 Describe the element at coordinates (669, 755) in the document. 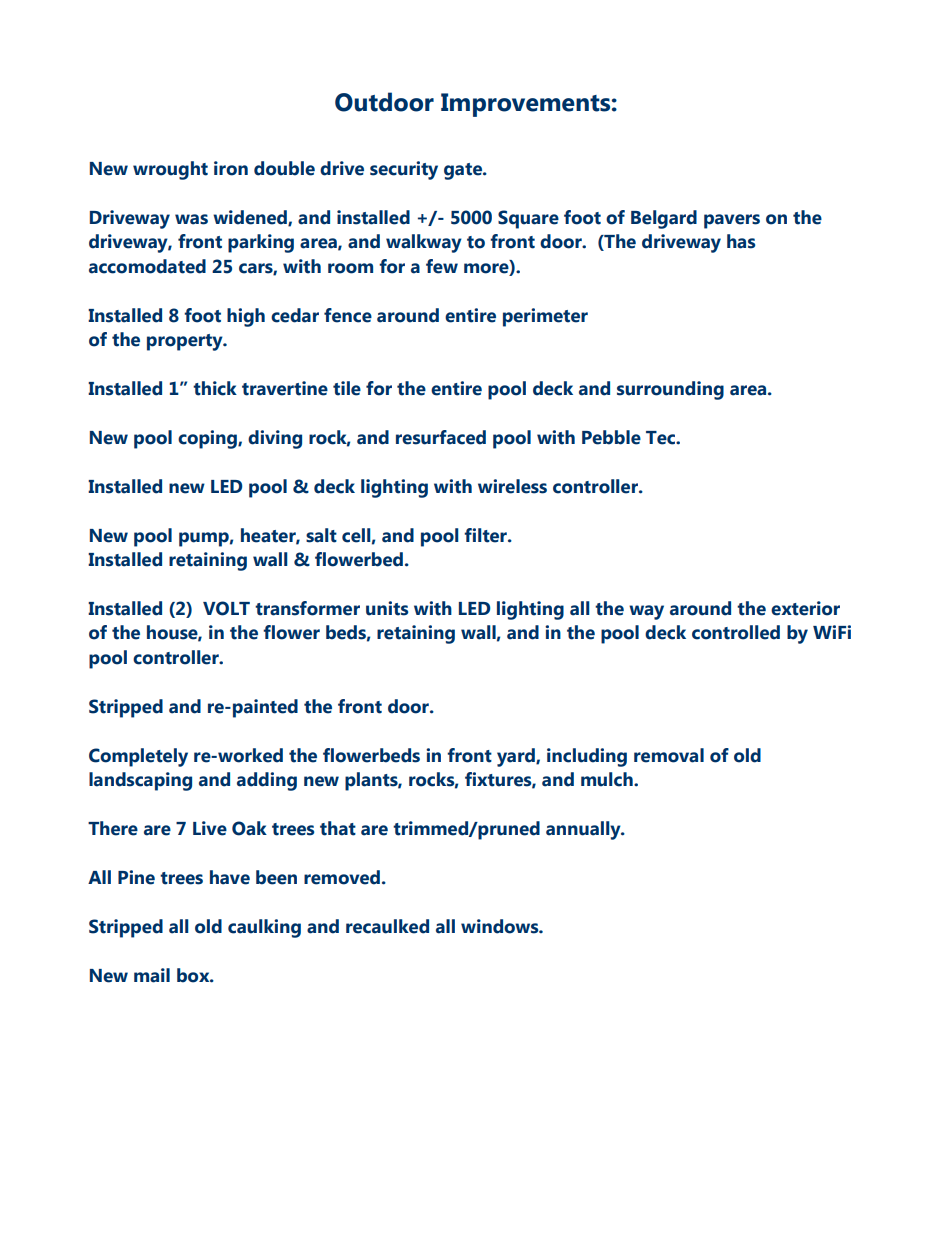

I see `removal` at that location.
